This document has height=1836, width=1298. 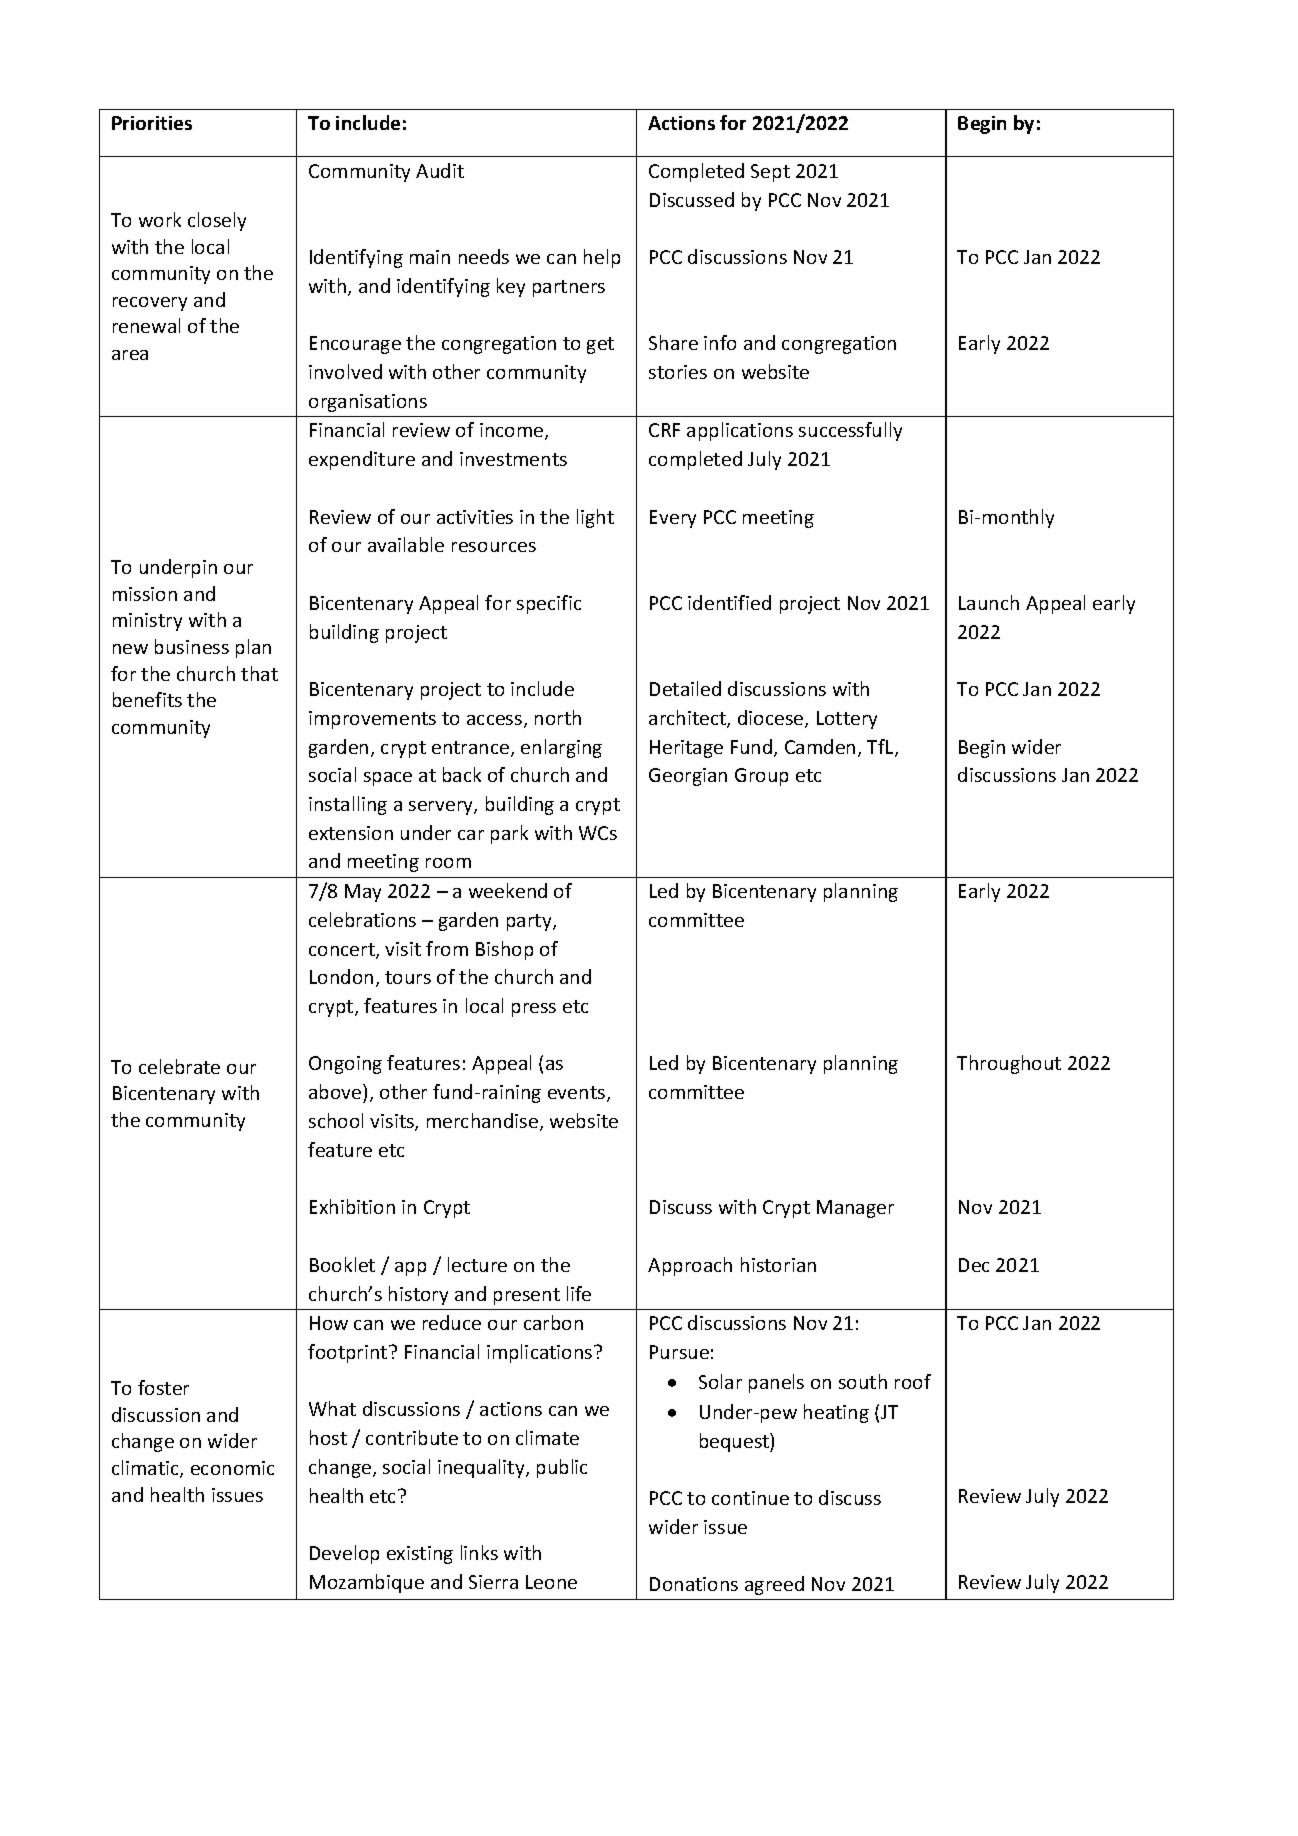 What do you see at coordinates (217, 221) in the document?
I see `closely` at bounding box center [217, 221].
